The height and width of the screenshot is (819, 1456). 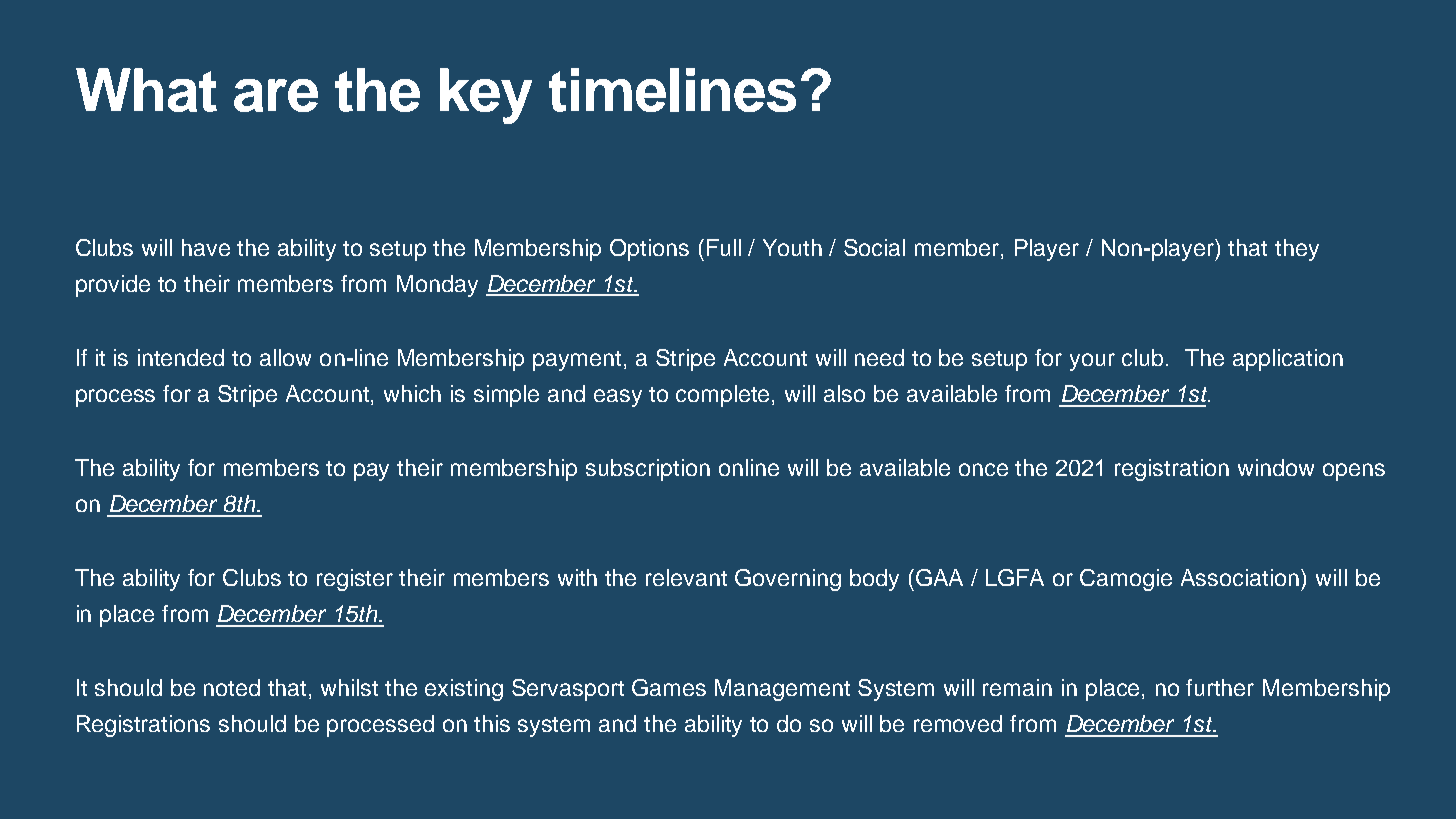 I want to click on which, so click(x=412, y=393).
